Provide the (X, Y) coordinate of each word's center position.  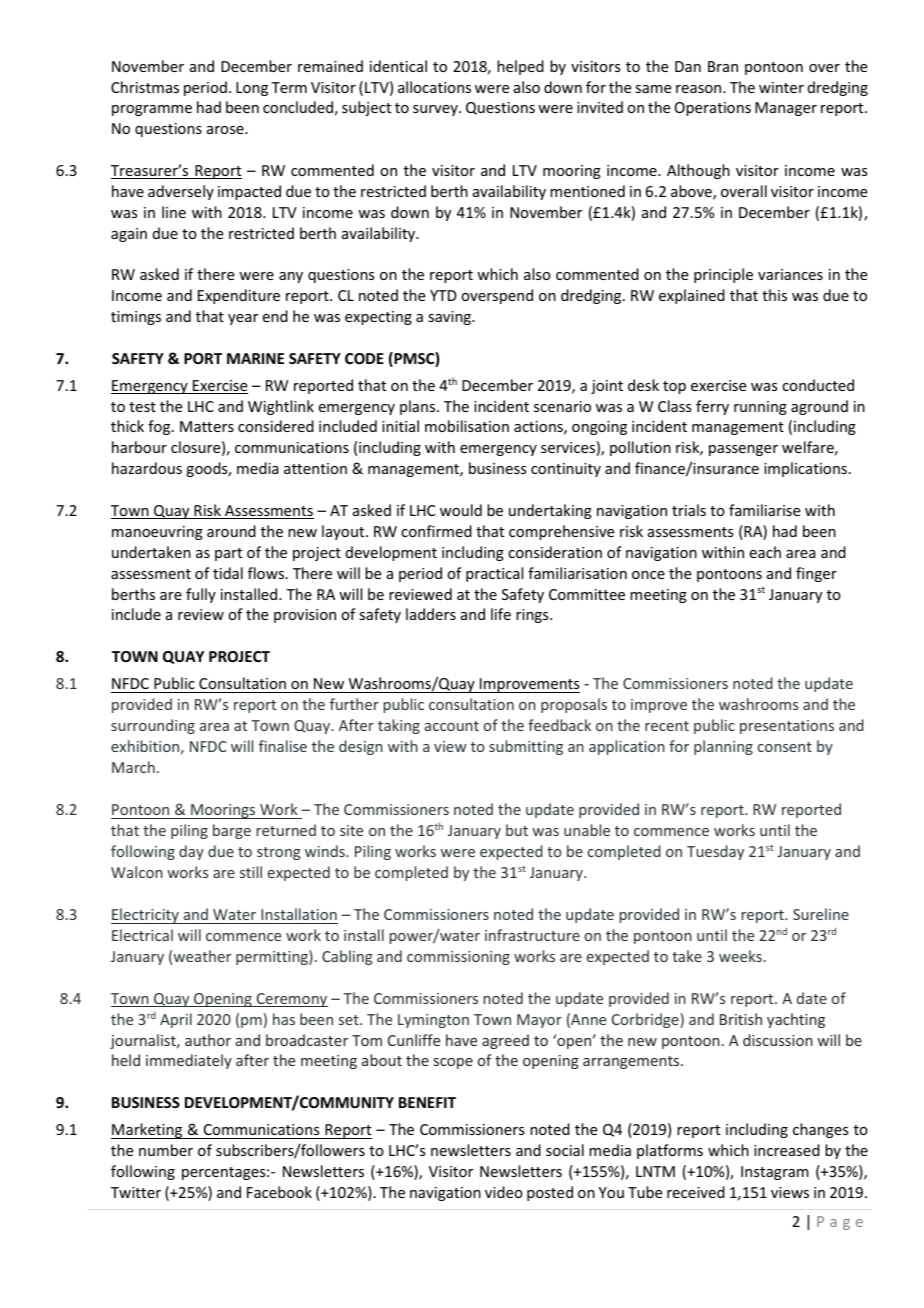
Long (252, 89)
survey (436, 110)
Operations (713, 109)
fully (201, 595)
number (166, 1150)
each (765, 552)
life (501, 614)
